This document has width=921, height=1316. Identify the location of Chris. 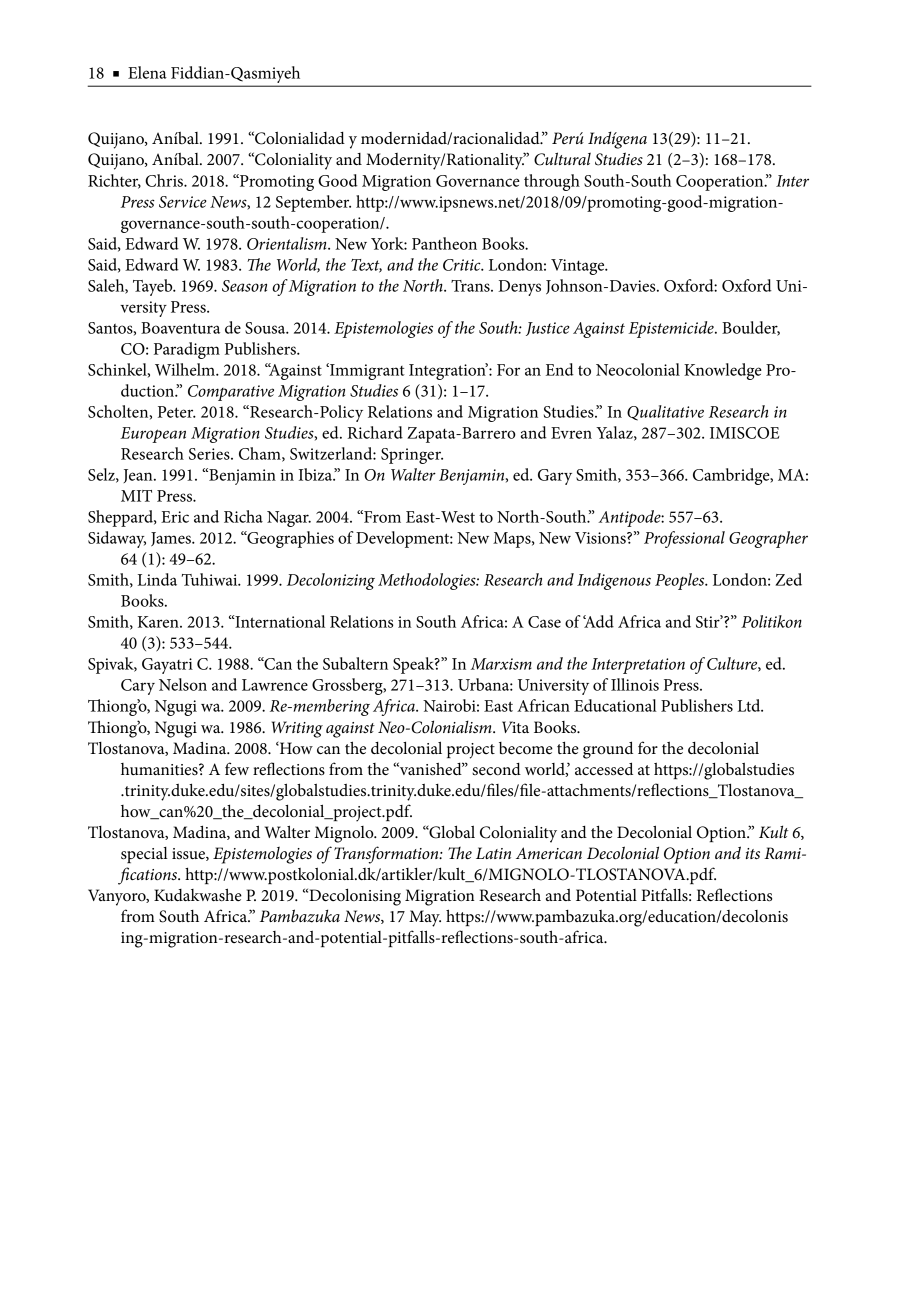
(165, 180).
